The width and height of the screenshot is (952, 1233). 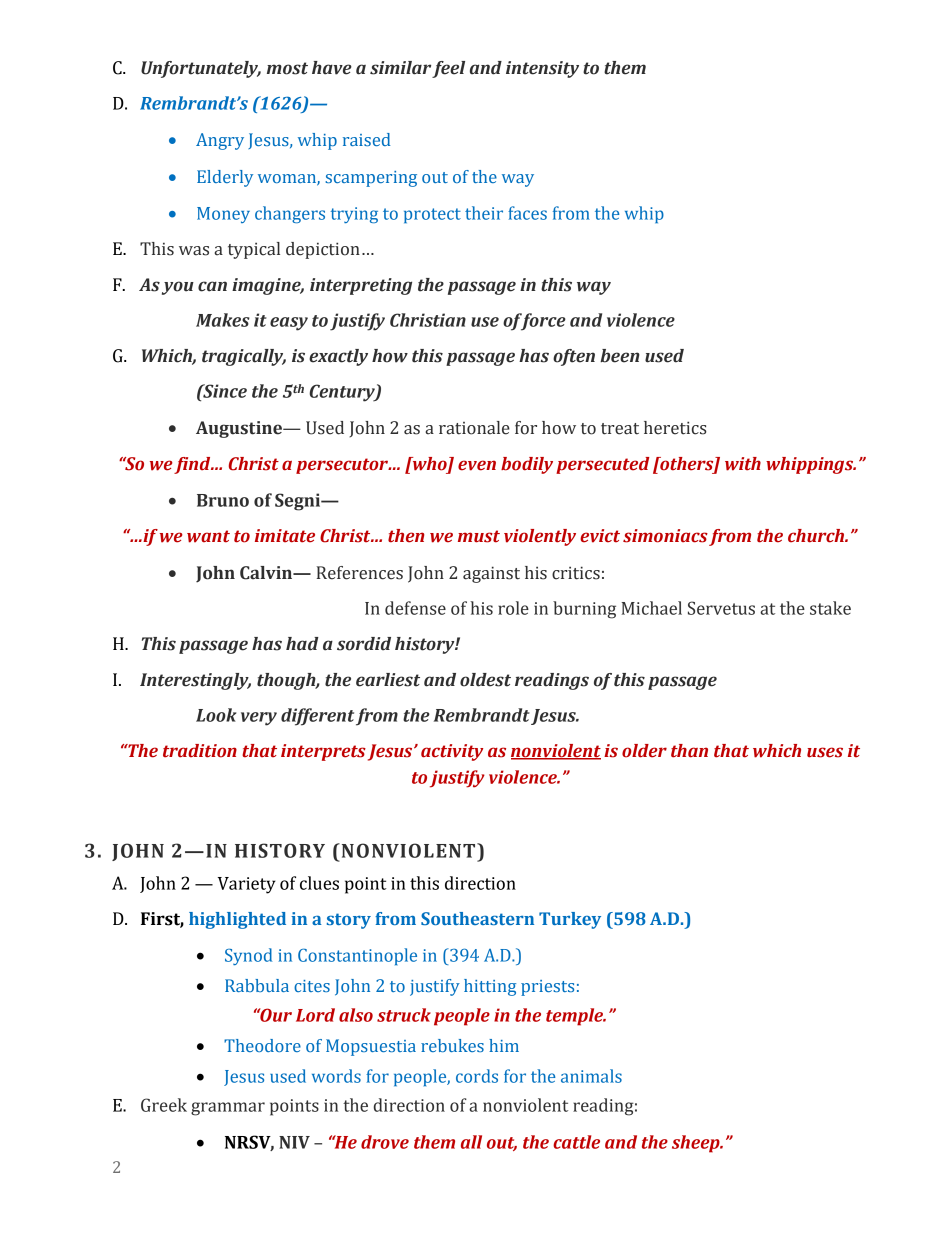 What do you see at coordinates (697, 1144) in the screenshot?
I see `sheep` at bounding box center [697, 1144].
